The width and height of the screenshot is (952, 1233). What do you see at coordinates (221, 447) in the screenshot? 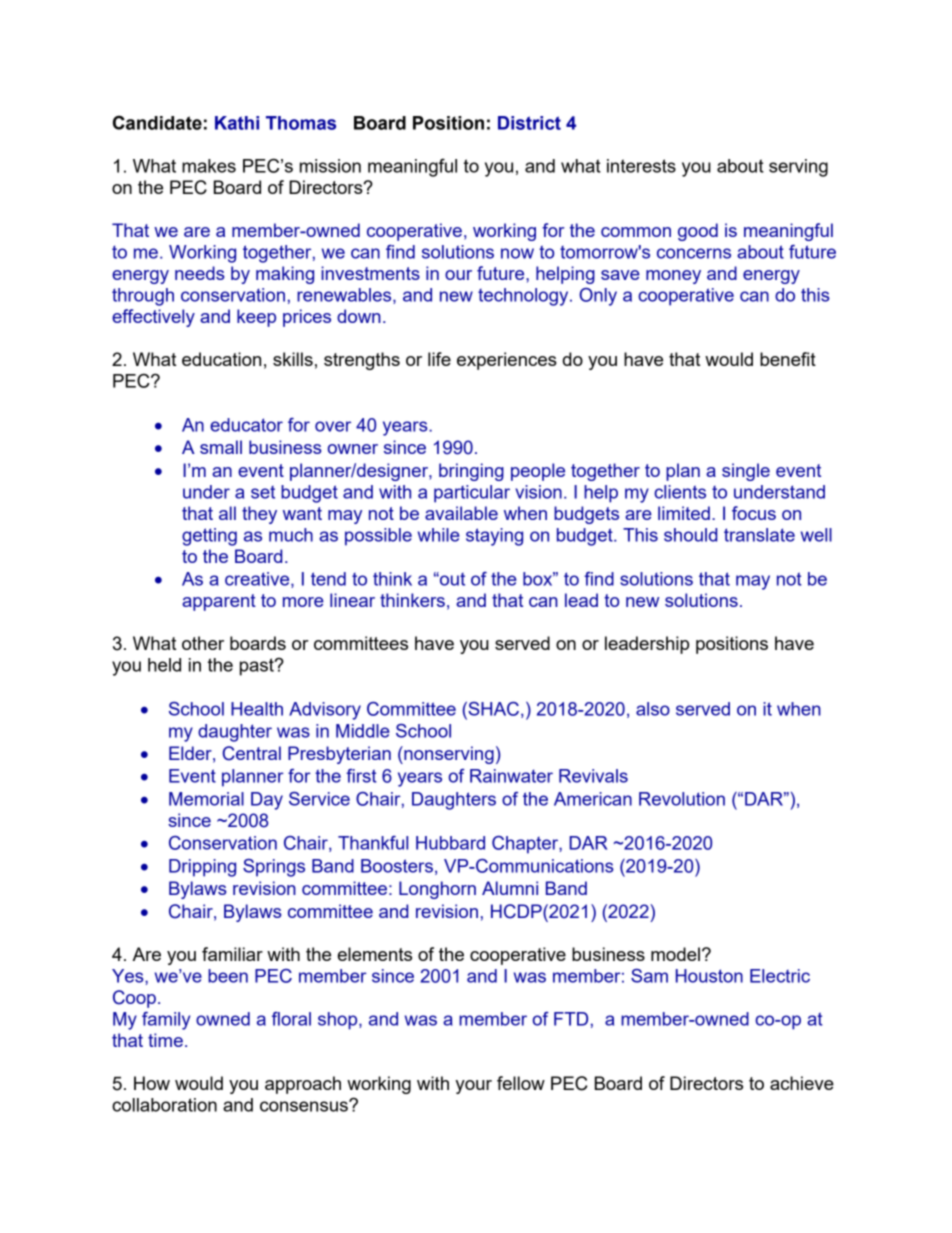
I see `small` at bounding box center [221, 447].
